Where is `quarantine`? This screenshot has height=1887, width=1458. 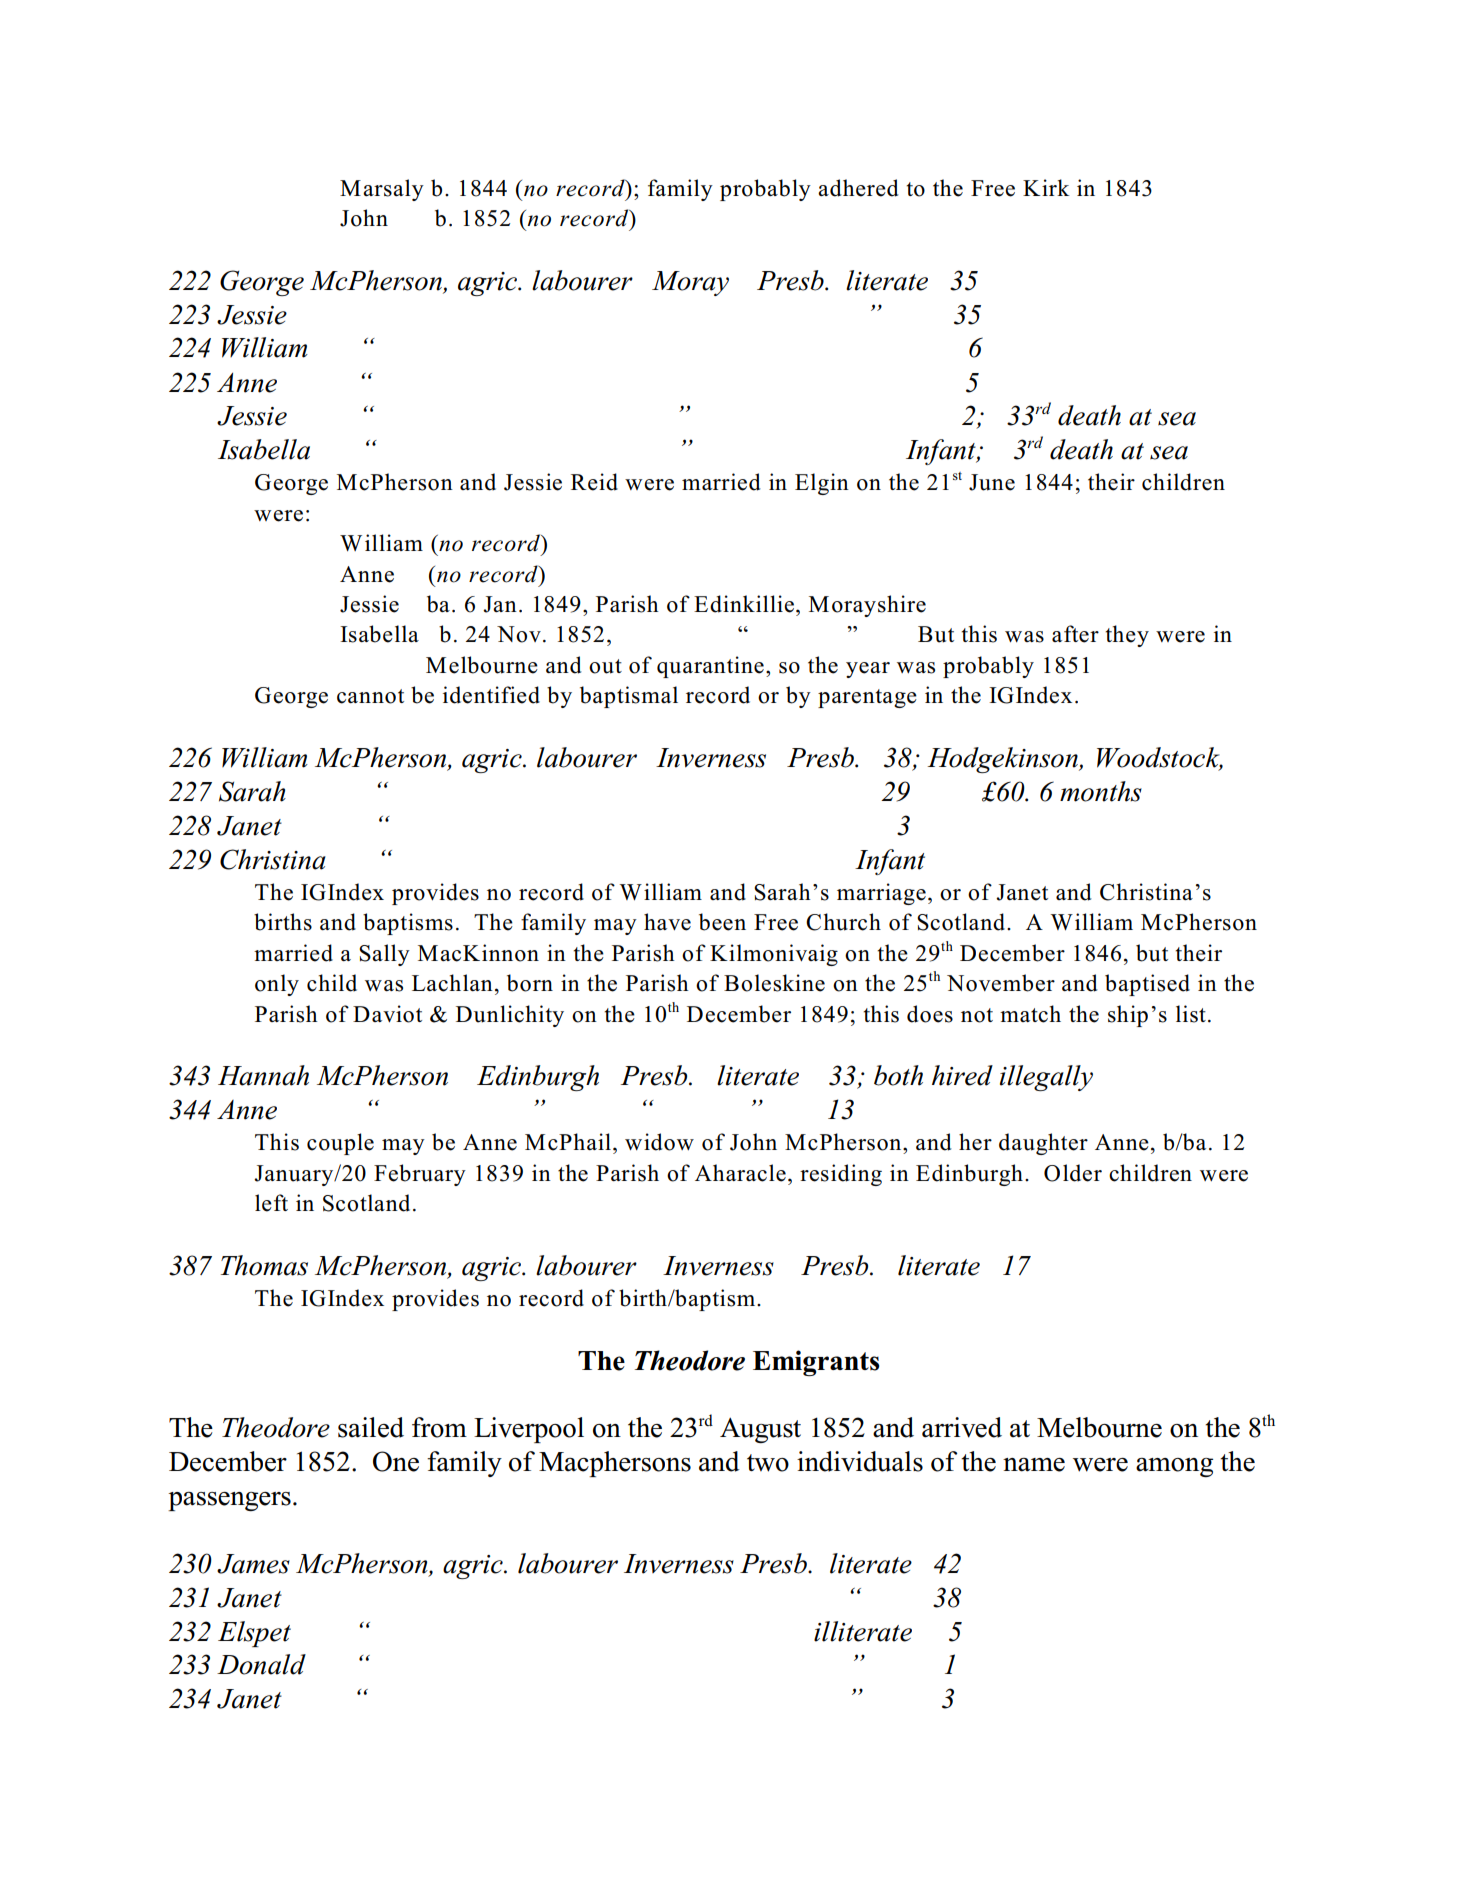
quarantine is located at coordinates (710, 667).
